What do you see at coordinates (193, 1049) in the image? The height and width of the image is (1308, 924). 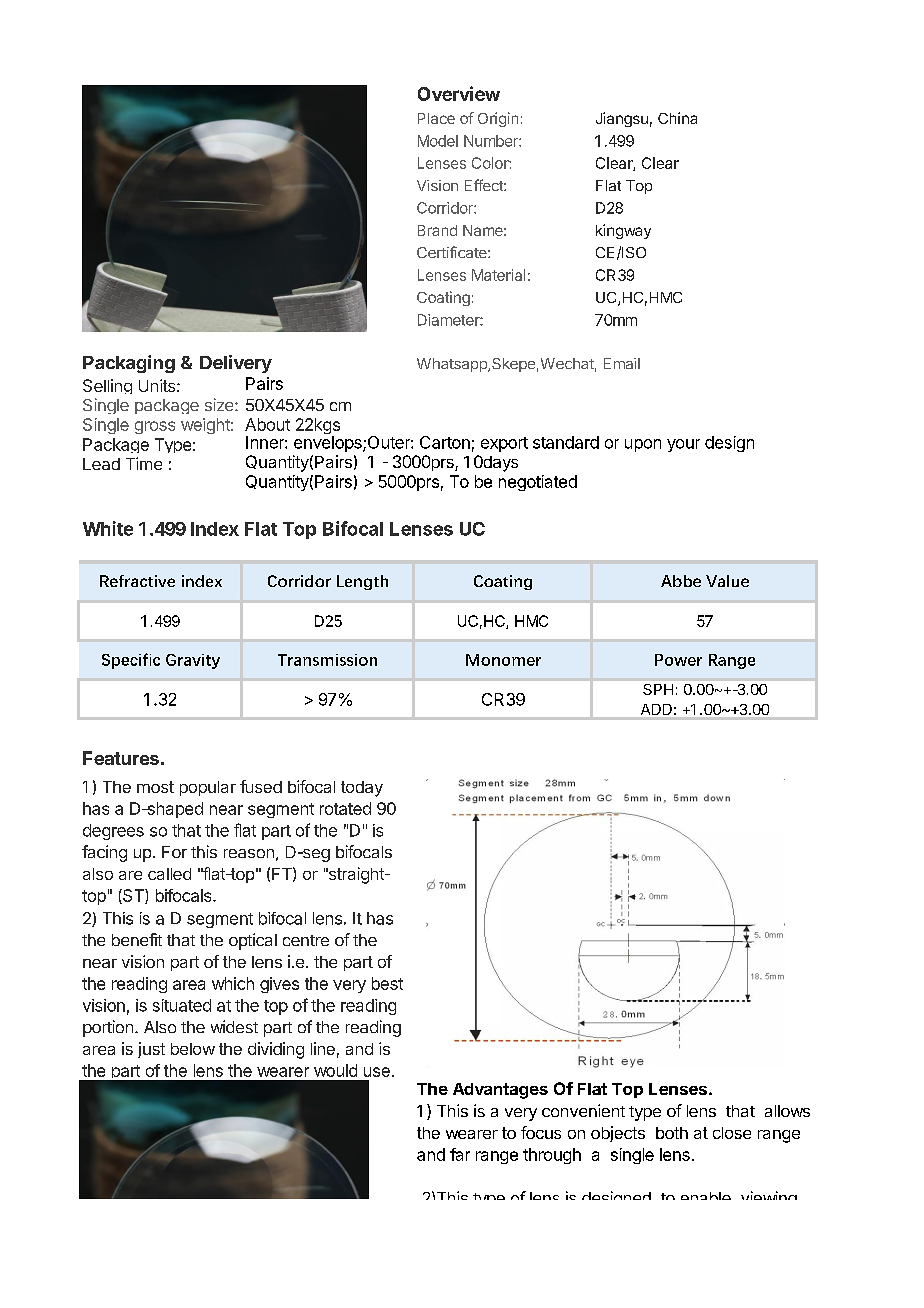 I see `below` at bounding box center [193, 1049].
